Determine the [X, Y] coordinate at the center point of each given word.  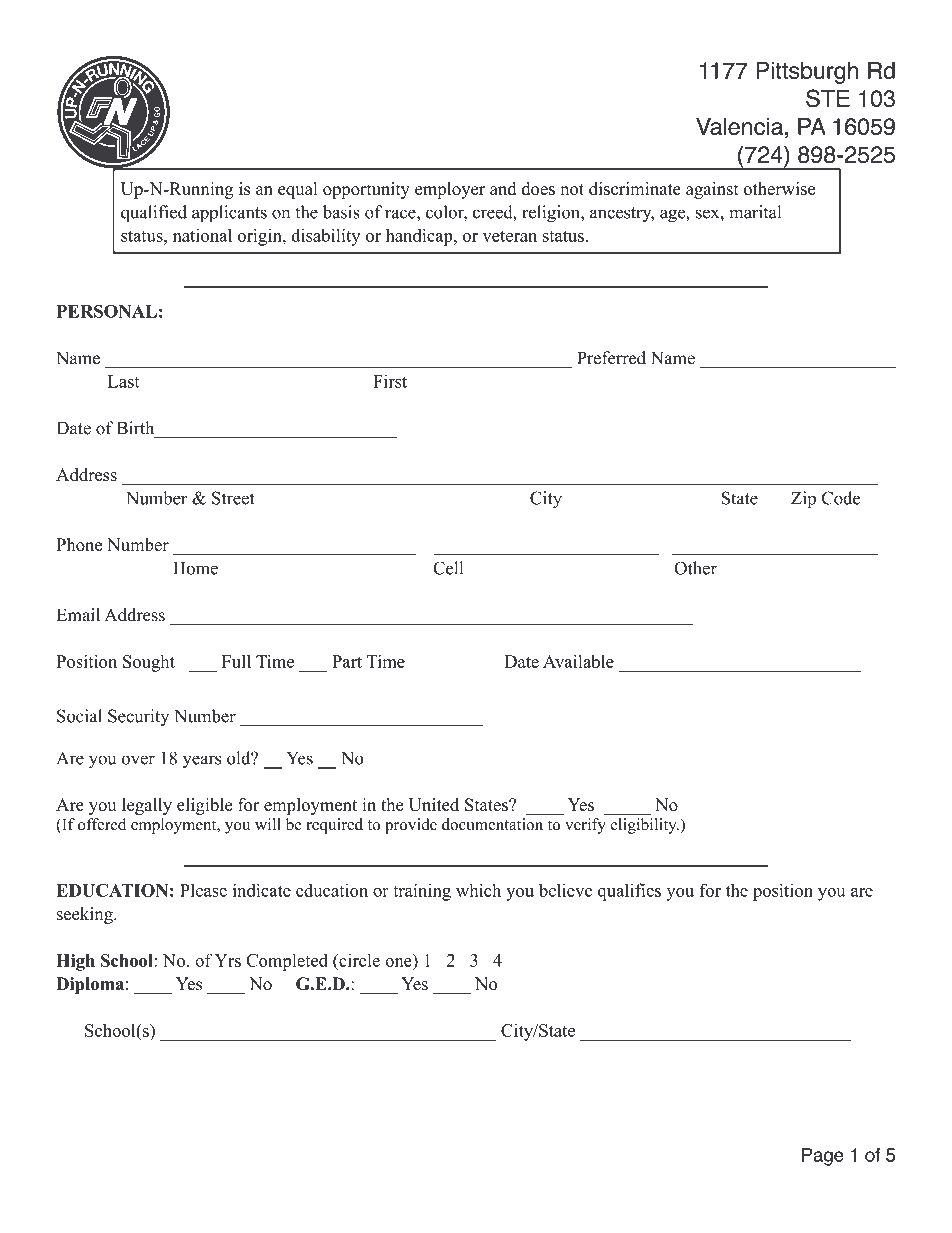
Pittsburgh [807, 73]
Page [823, 1157]
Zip [803, 500]
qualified [154, 214]
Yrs [228, 960]
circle [358, 960]
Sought [149, 663]
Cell [448, 568]
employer [450, 190]
